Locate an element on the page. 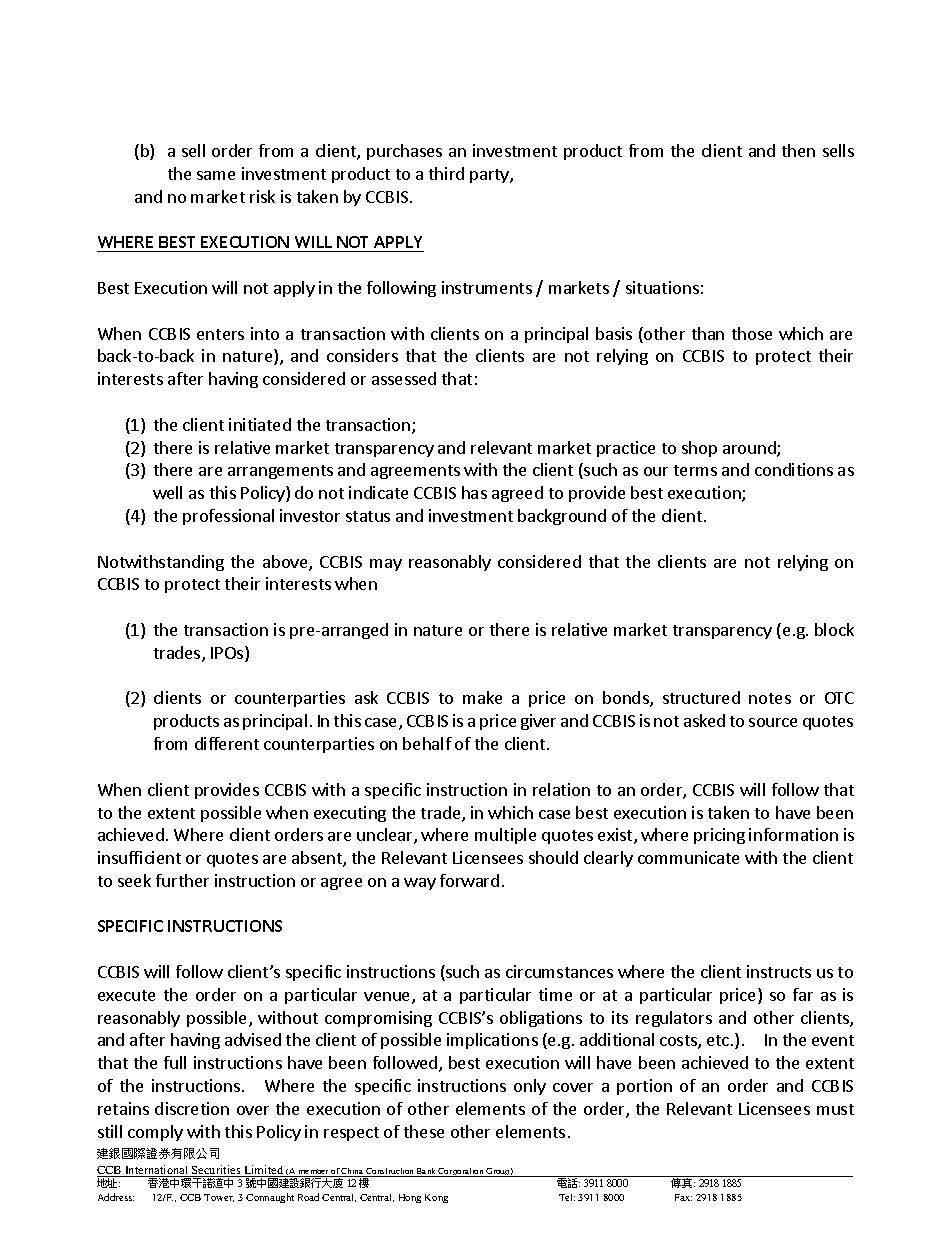 The height and width of the page is (1233, 952). assessed is located at coordinates (404, 378).
